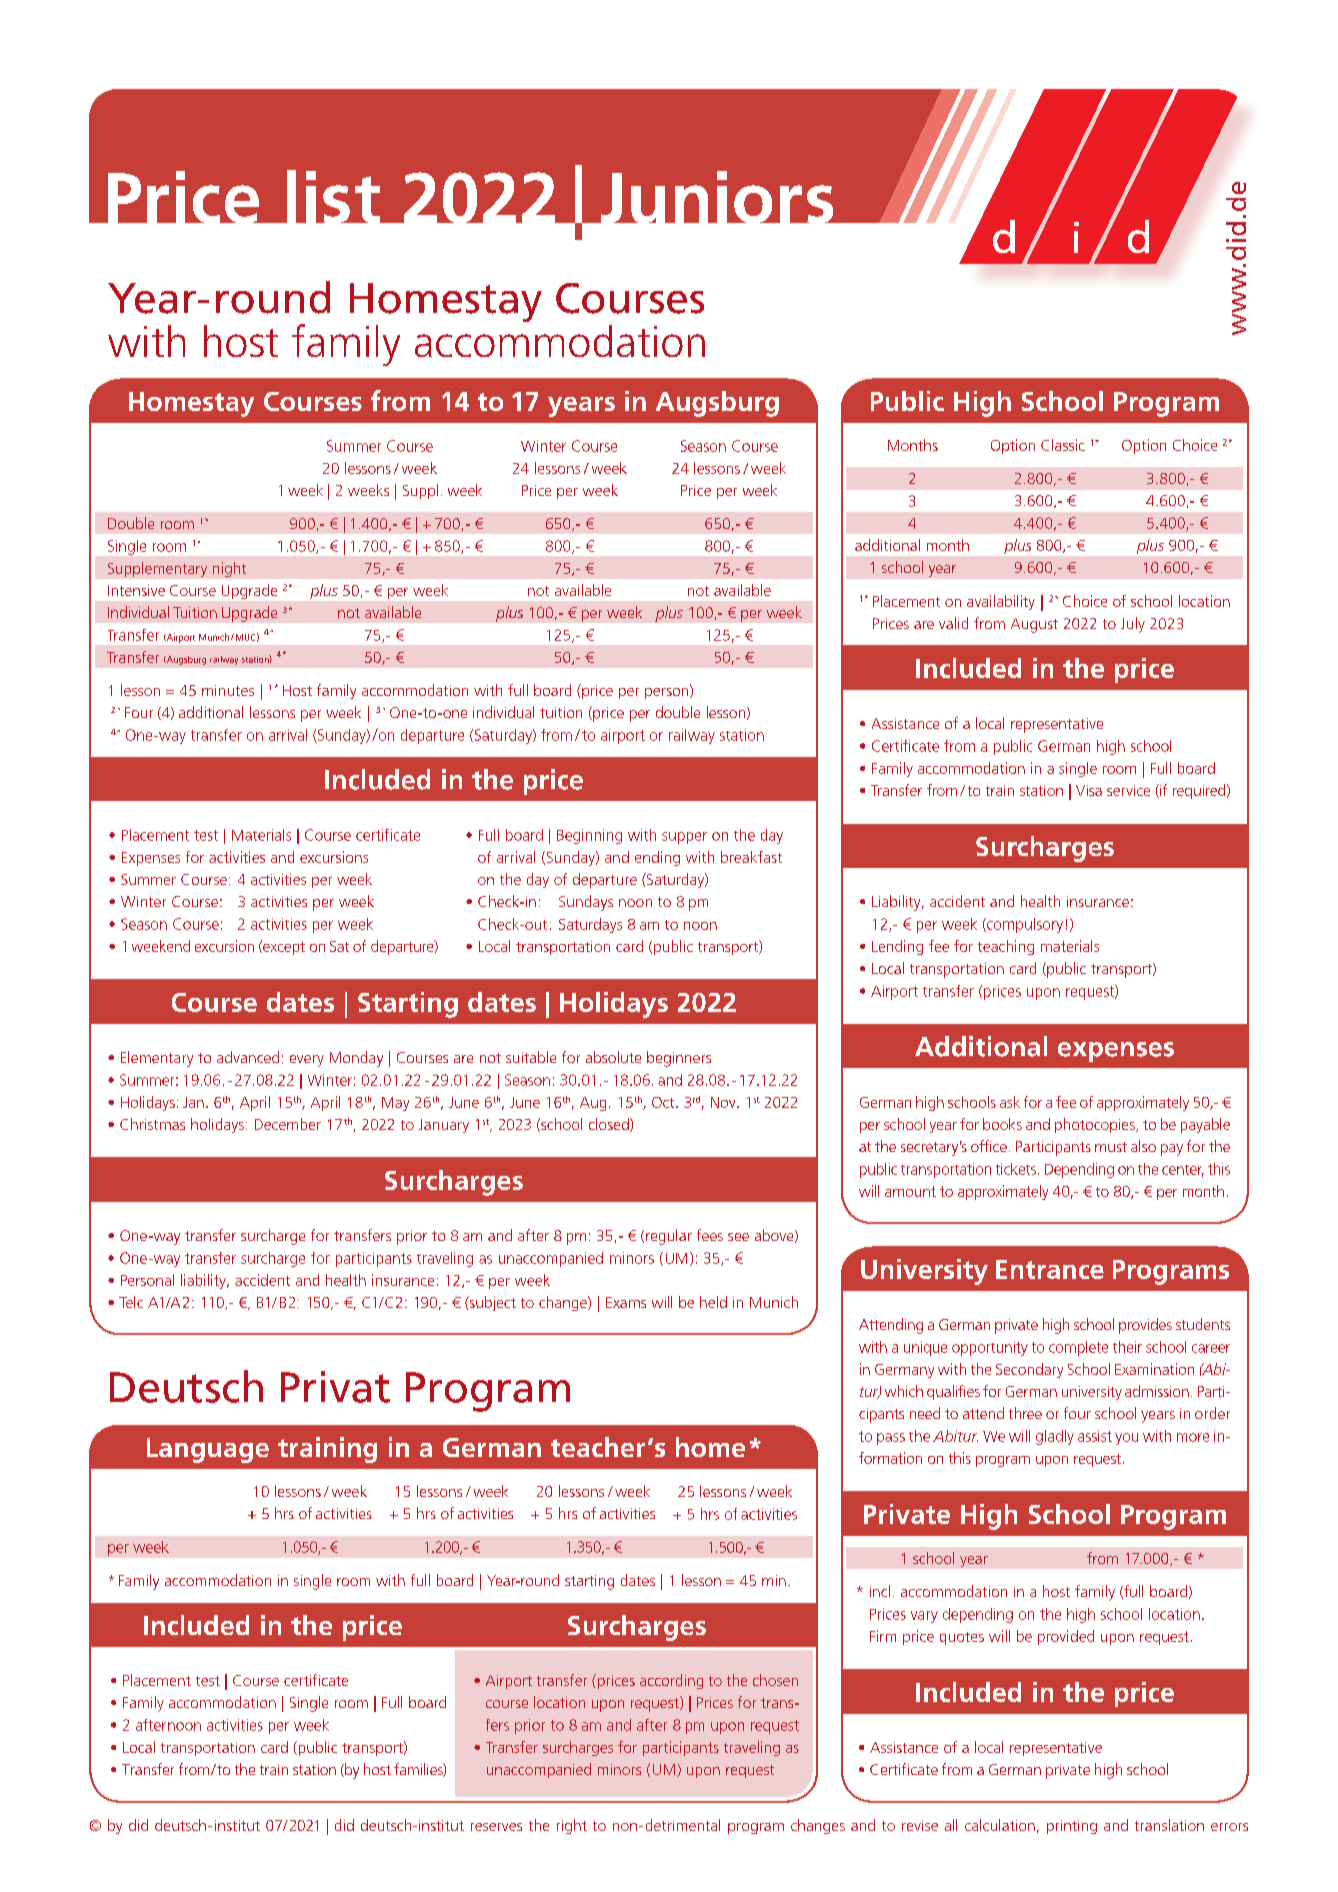  Describe the element at coordinates (1063, 445) in the document. I see `Classic` at that location.
